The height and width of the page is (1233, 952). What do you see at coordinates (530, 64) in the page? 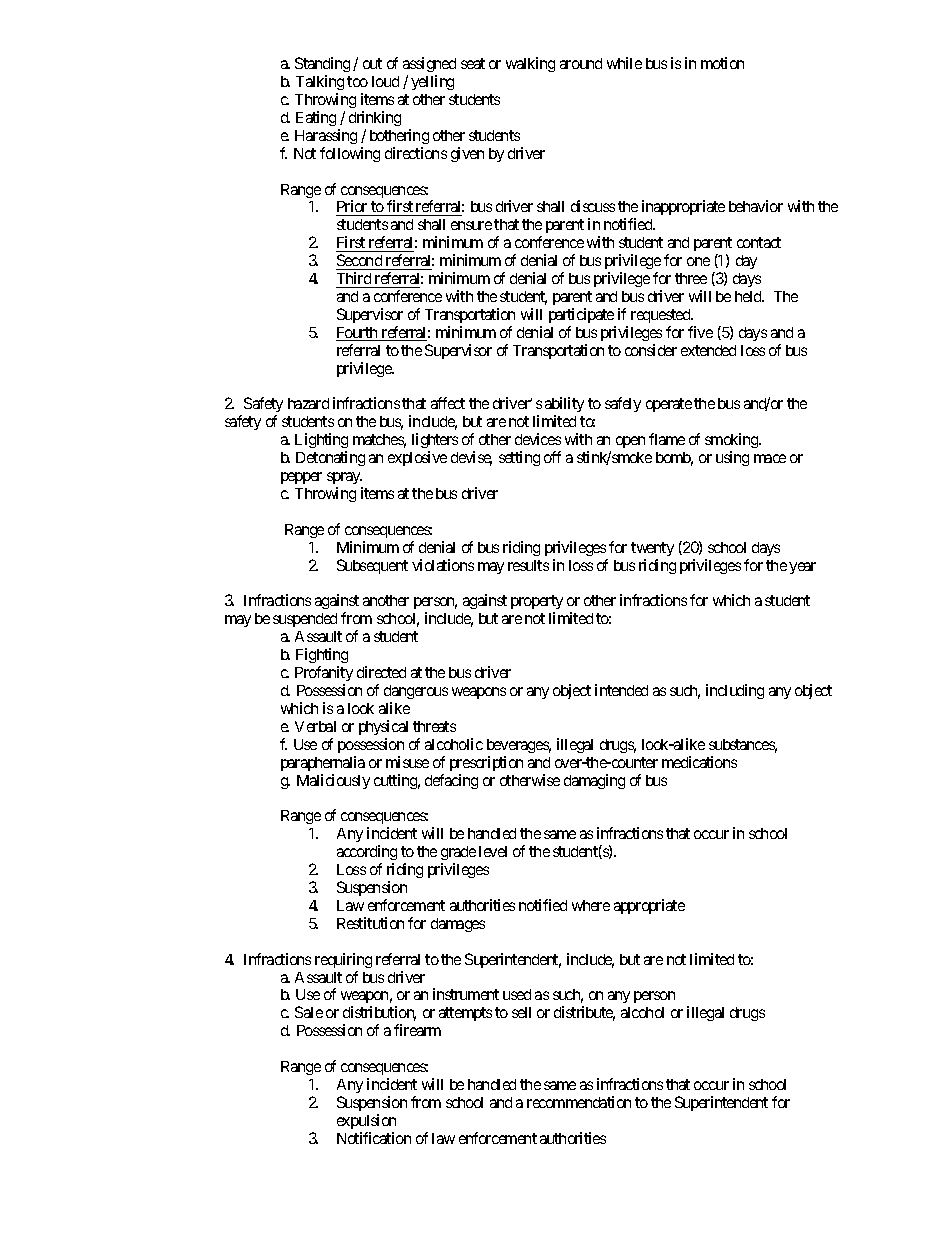
I see `walking` at bounding box center [530, 64].
